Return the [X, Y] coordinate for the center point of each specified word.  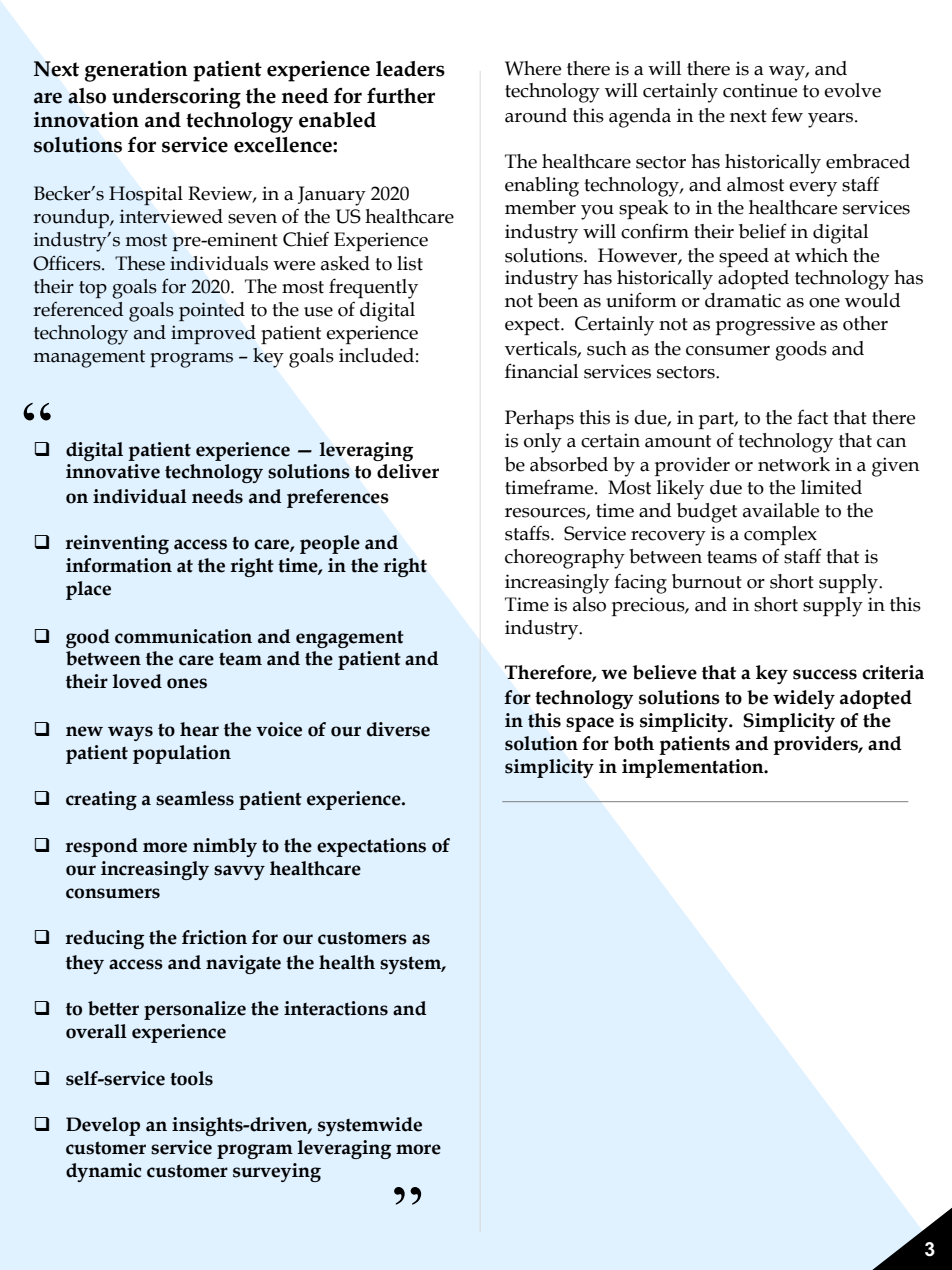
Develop [103, 1126]
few [787, 115]
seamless [195, 798]
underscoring [176, 98]
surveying [277, 1172]
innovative [113, 471]
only [543, 443]
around [536, 115]
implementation [694, 768]
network [794, 464]
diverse [398, 729]
